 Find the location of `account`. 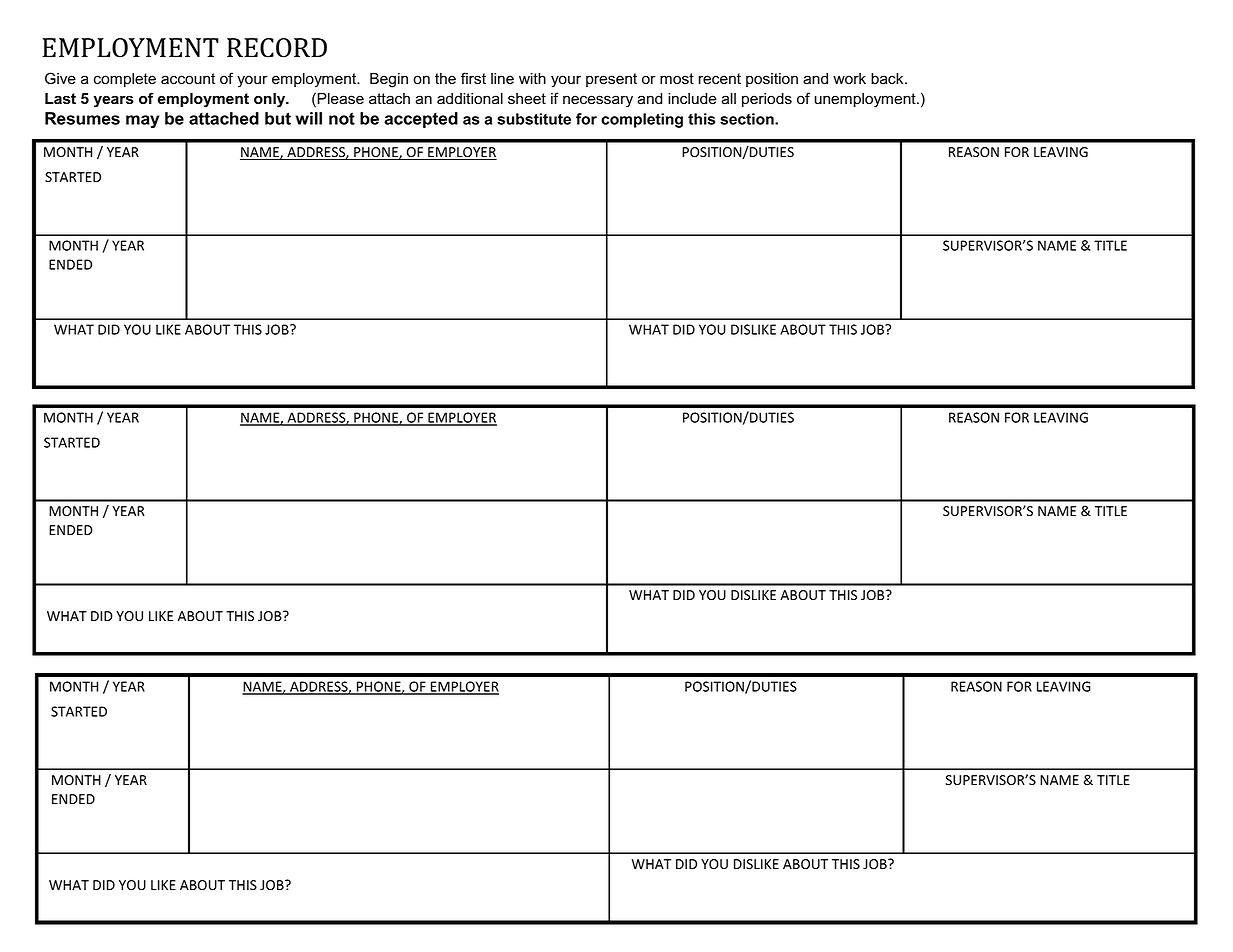

account is located at coordinates (188, 79).
